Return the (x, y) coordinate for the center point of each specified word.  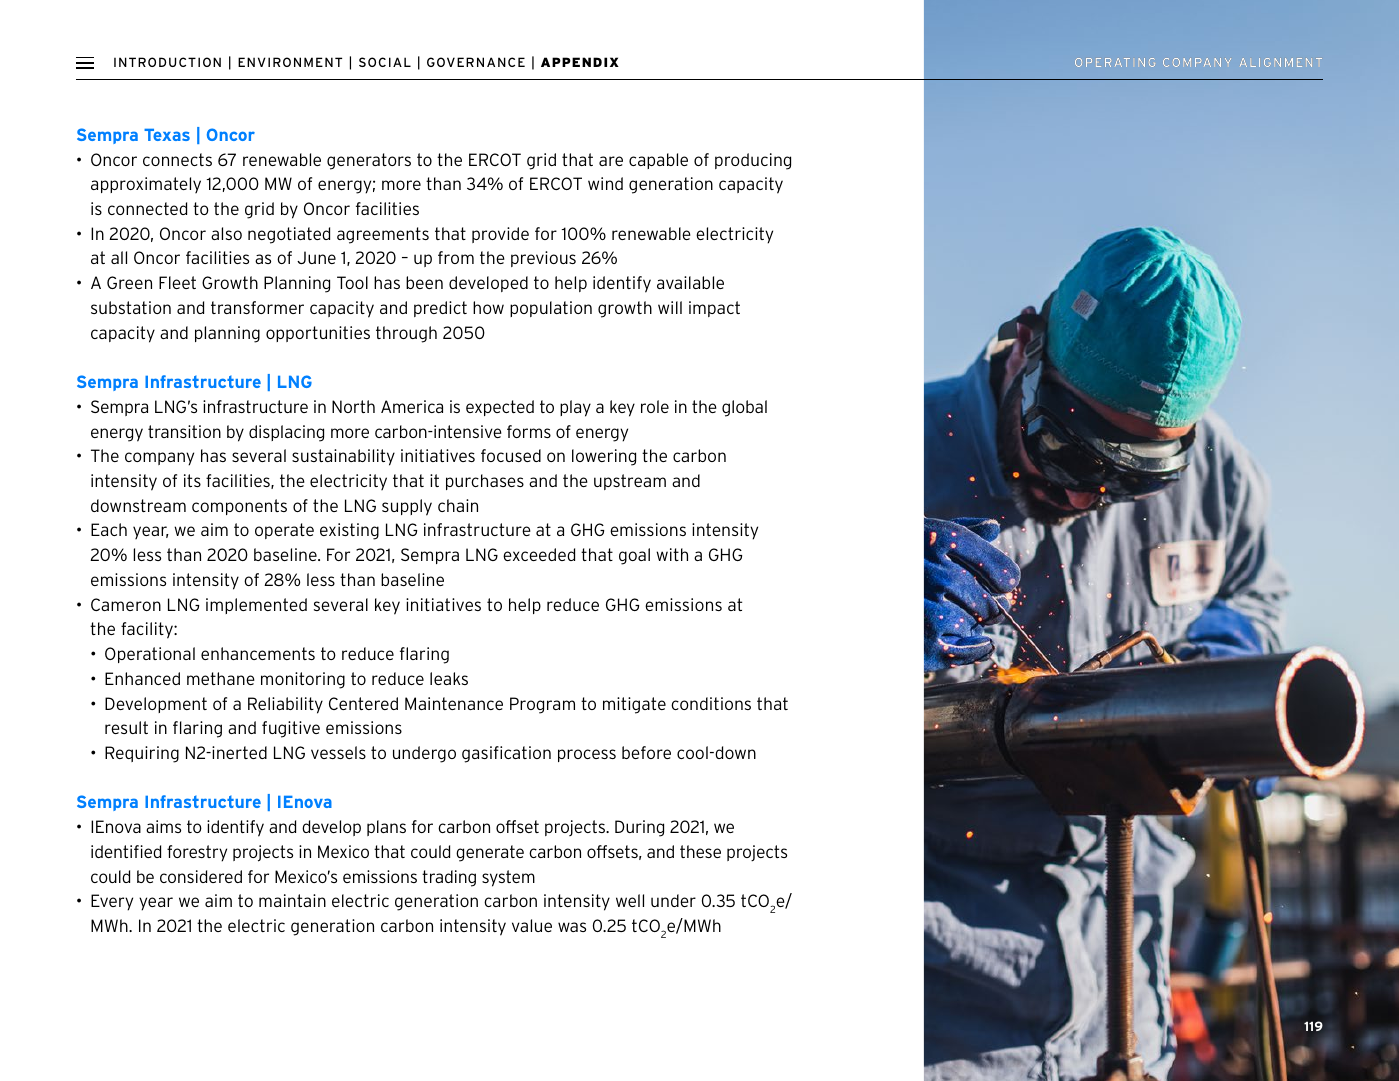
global (744, 408)
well (630, 900)
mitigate (634, 705)
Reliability (285, 705)
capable (658, 161)
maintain (292, 900)
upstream (630, 482)
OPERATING (1115, 62)
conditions (711, 703)
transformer (257, 307)
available (690, 282)
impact (714, 309)
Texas (167, 135)
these (700, 851)
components (239, 507)
